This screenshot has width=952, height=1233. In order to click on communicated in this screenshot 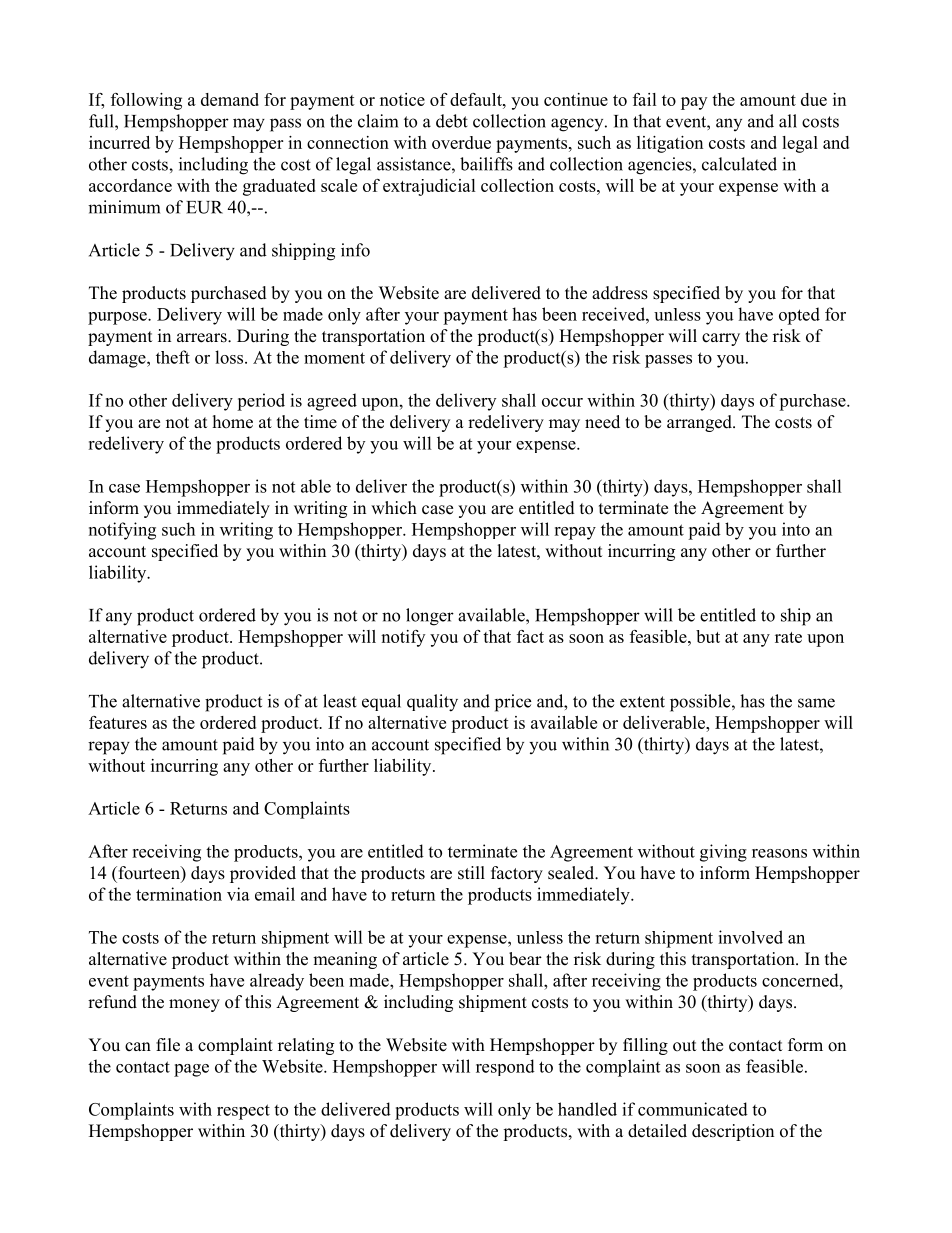, I will do `click(693, 1109)`.
